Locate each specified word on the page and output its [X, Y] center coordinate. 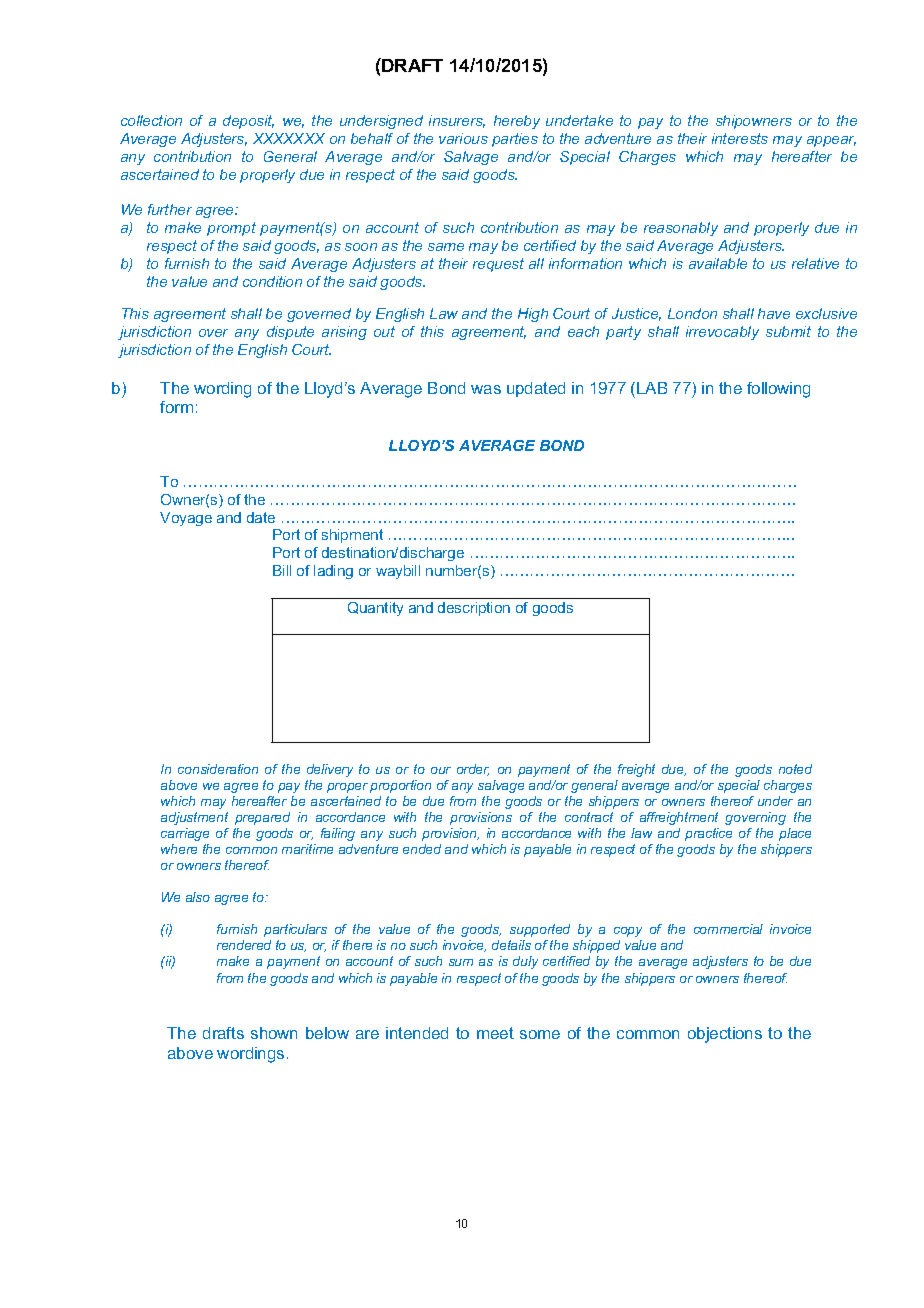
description [474, 609]
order [473, 770]
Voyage [186, 519]
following [778, 390]
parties [515, 140]
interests [740, 138]
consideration [218, 769]
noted [795, 769]
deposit [248, 122]
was [486, 389]
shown [274, 1033]
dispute [290, 333]
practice [708, 834]
